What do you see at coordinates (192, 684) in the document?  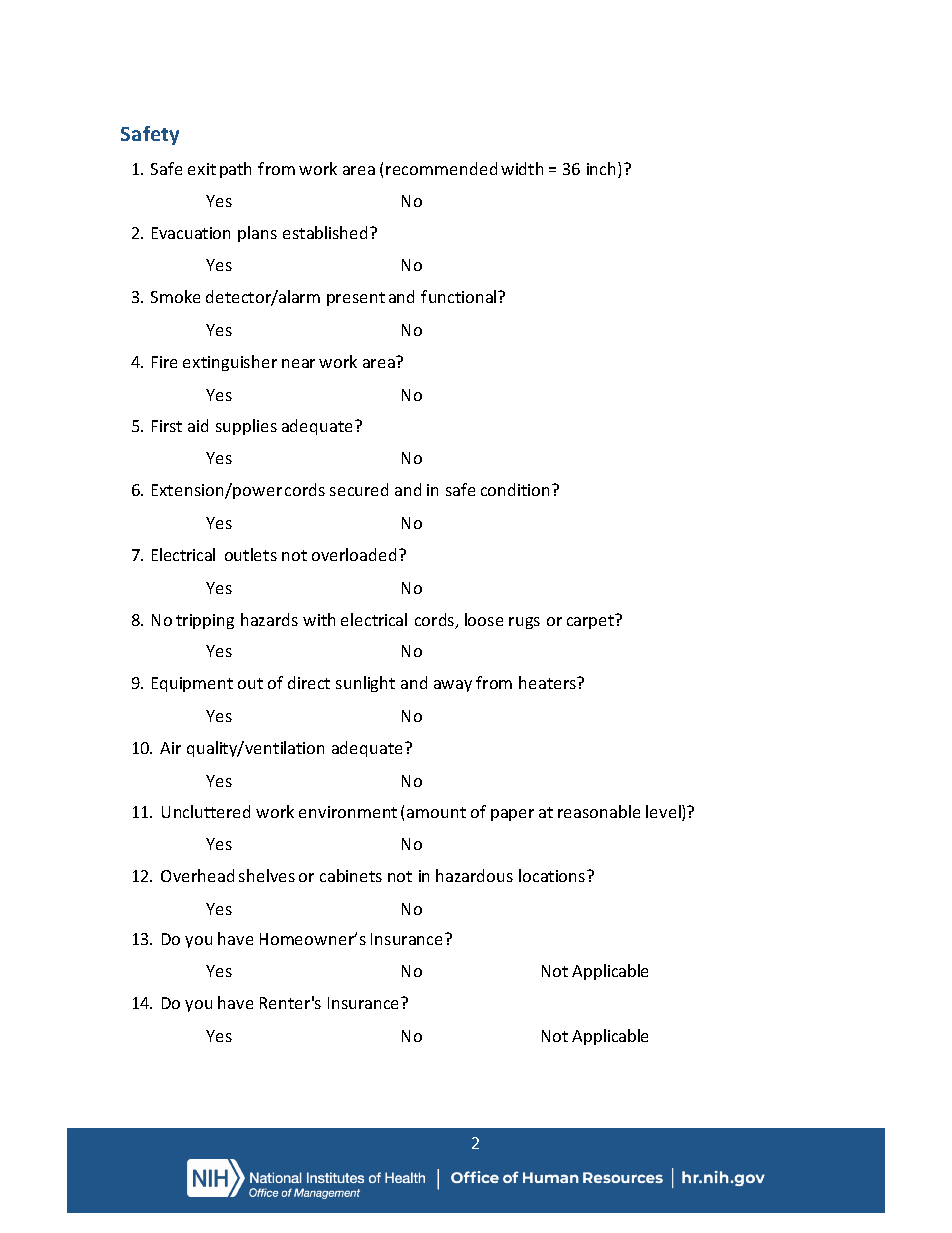 I see `Equipment` at bounding box center [192, 684].
